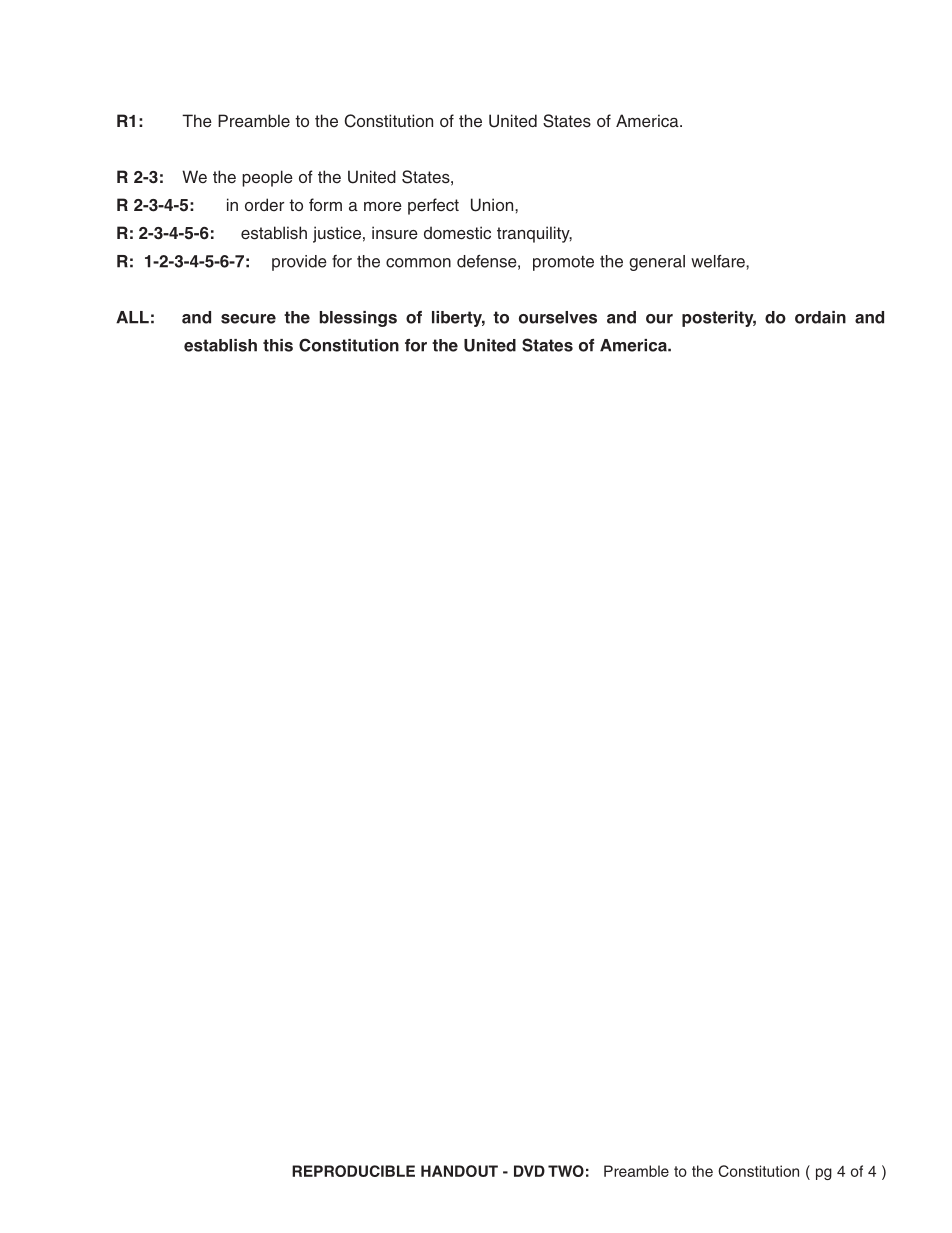  What do you see at coordinates (493, 205) in the page?
I see `Union` at bounding box center [493, 205].
